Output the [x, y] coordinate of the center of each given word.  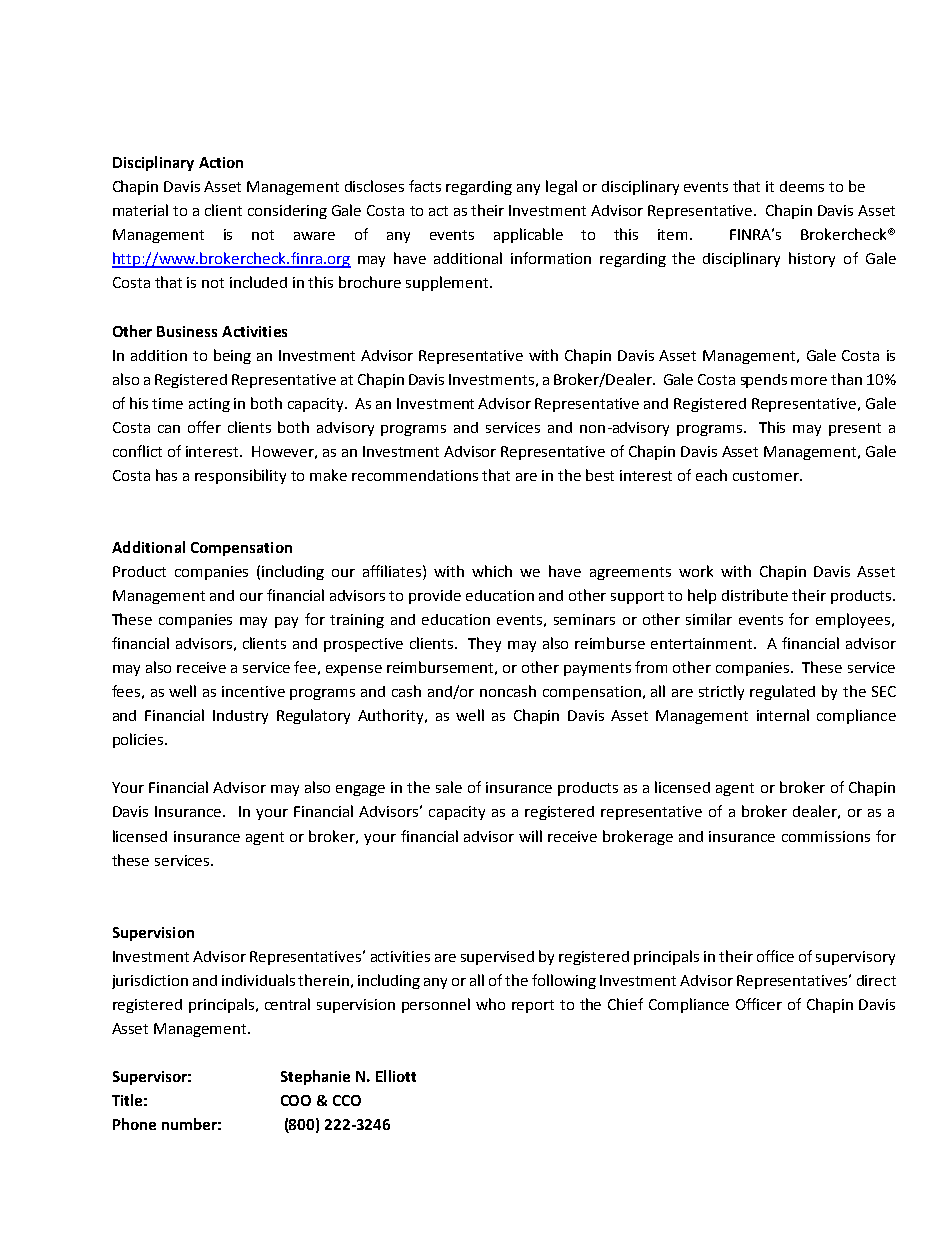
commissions [826, 836]
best [600, 475]
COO [296, 1100]
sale [449, 787]
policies [139, 740]
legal [561, 187]
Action [221, 162]
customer [767, 476]
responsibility [240, 476]
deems [802, 186]
